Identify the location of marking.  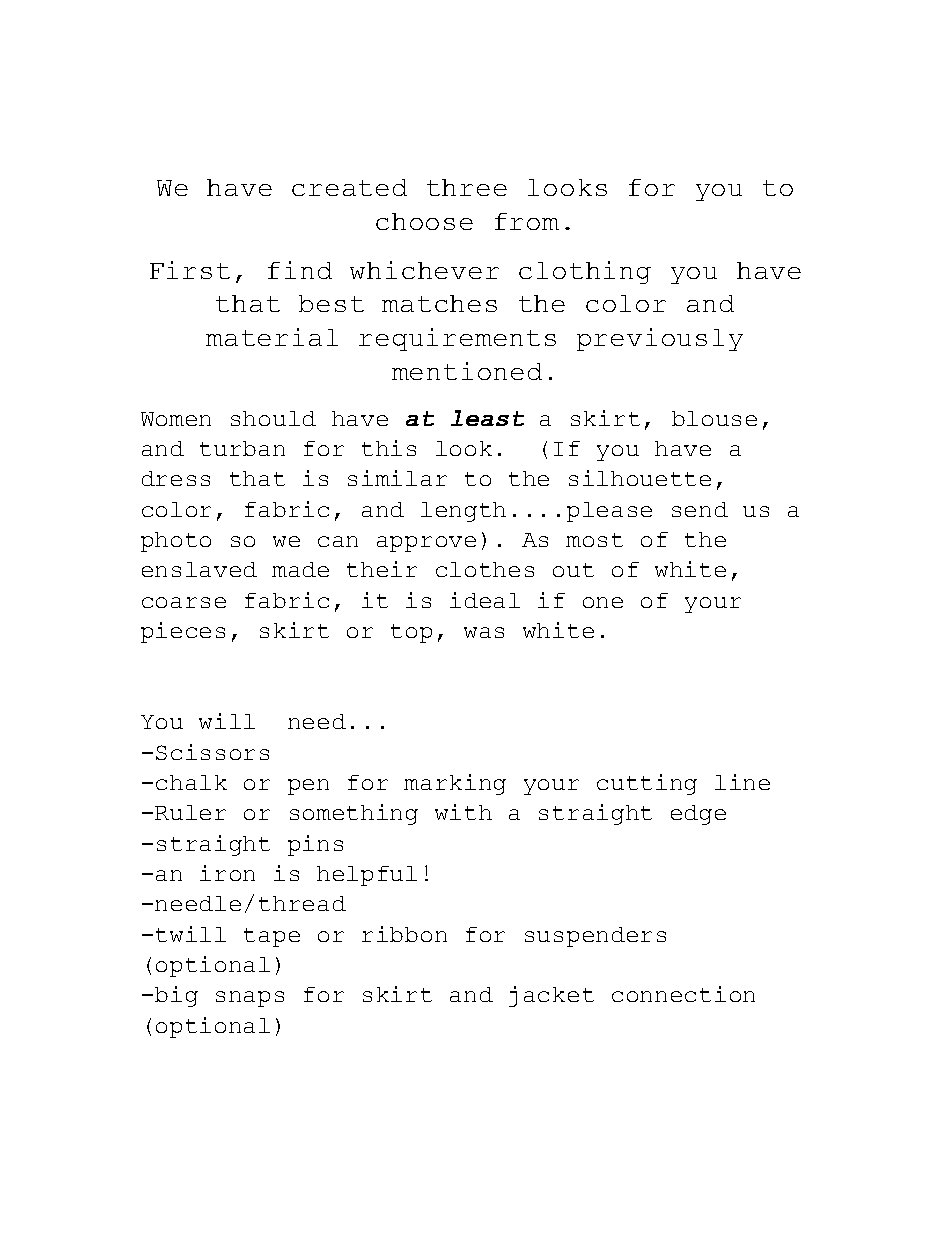
(455, 784).
